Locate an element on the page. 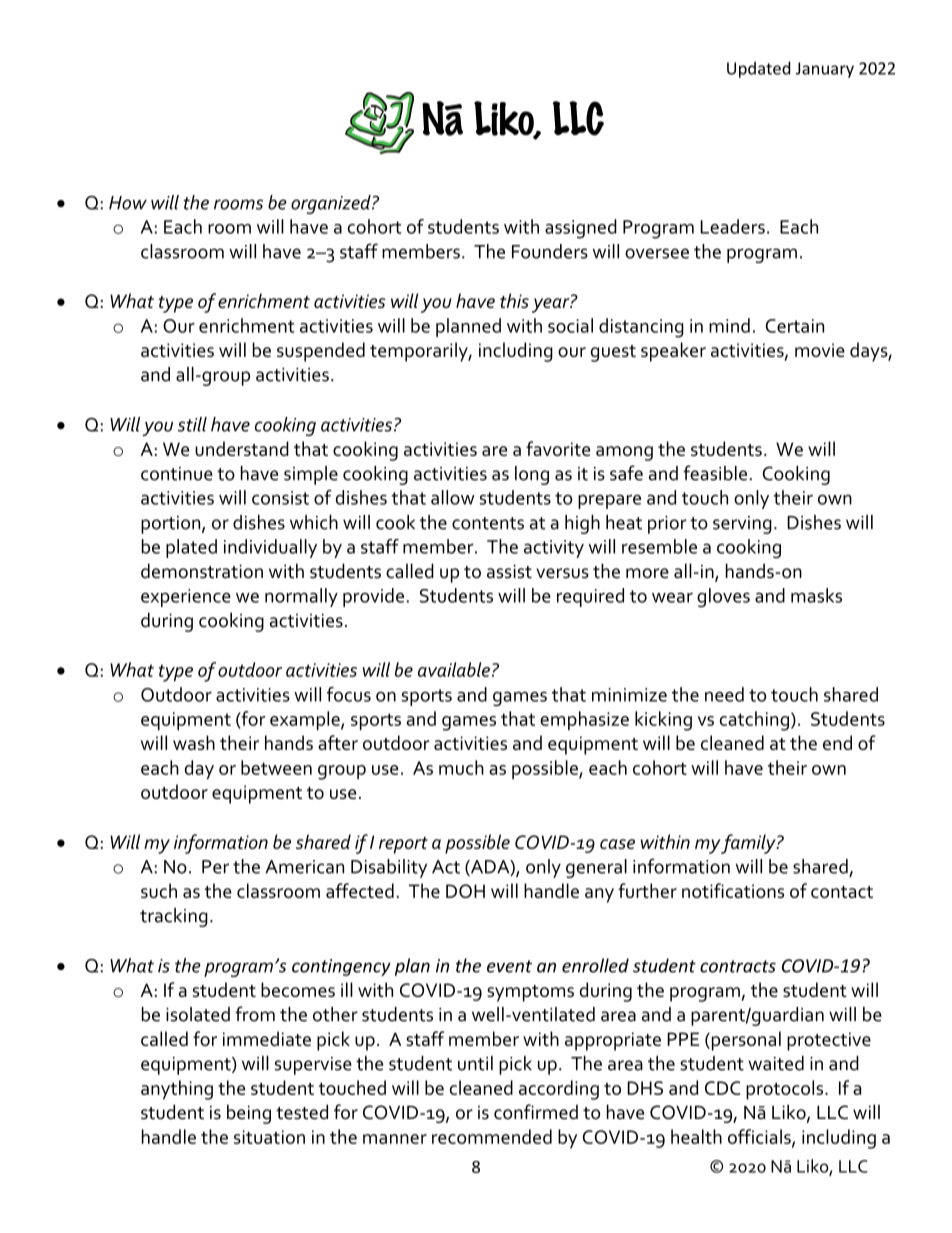 The width and height of the image is (952, 1233). still is located at coordinates (192, 424).
